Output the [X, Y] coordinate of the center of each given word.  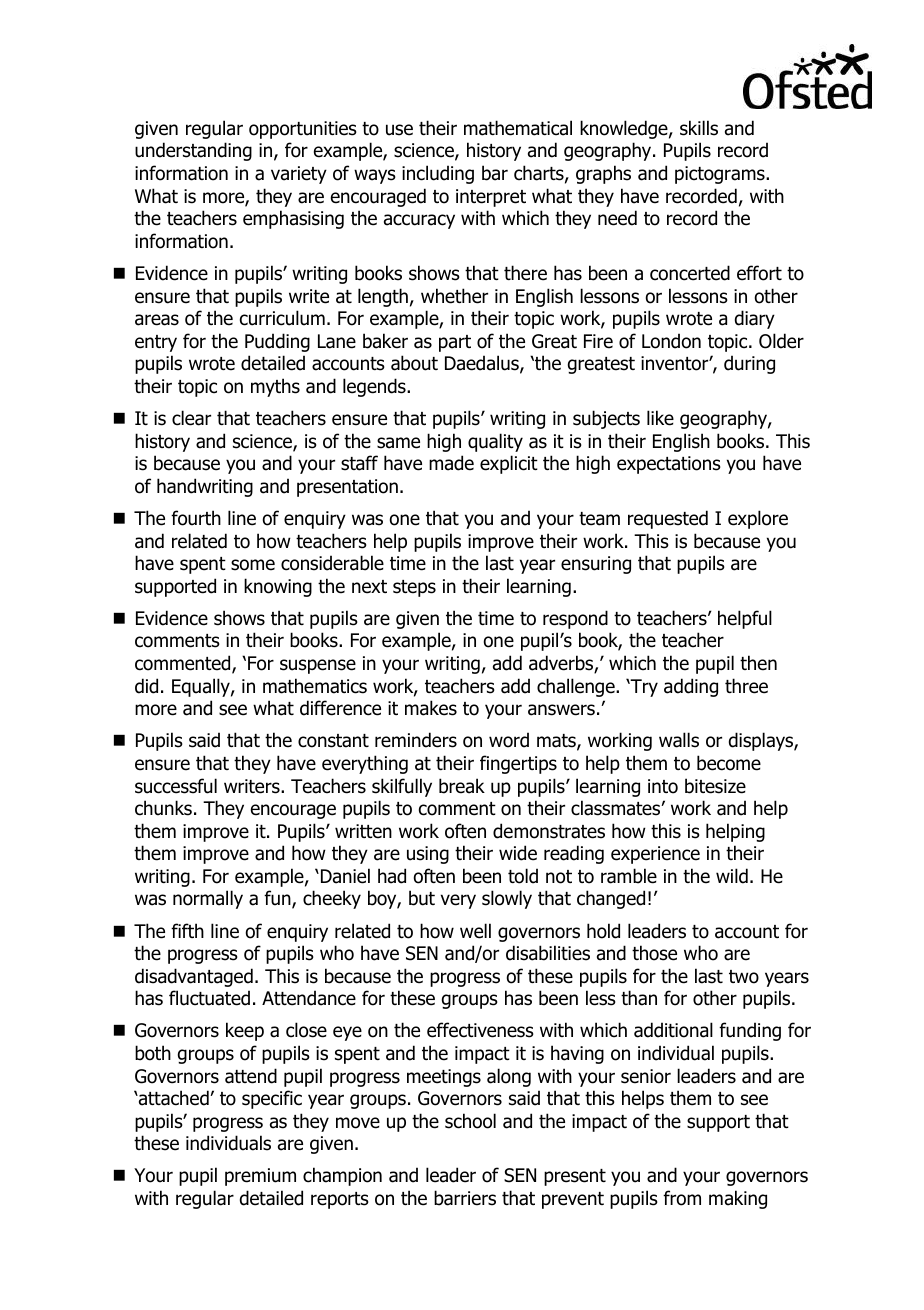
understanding [193, 151]
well [475, 931]
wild [732, 876]
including [438, 174]
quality [495, 442]
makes [431, 708]
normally [208, 899]
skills [699, 128]
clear [191, 418]
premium [260, 1177]
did [146, 686]
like [660, 418]
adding [691, 687]
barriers [465, 1198]
